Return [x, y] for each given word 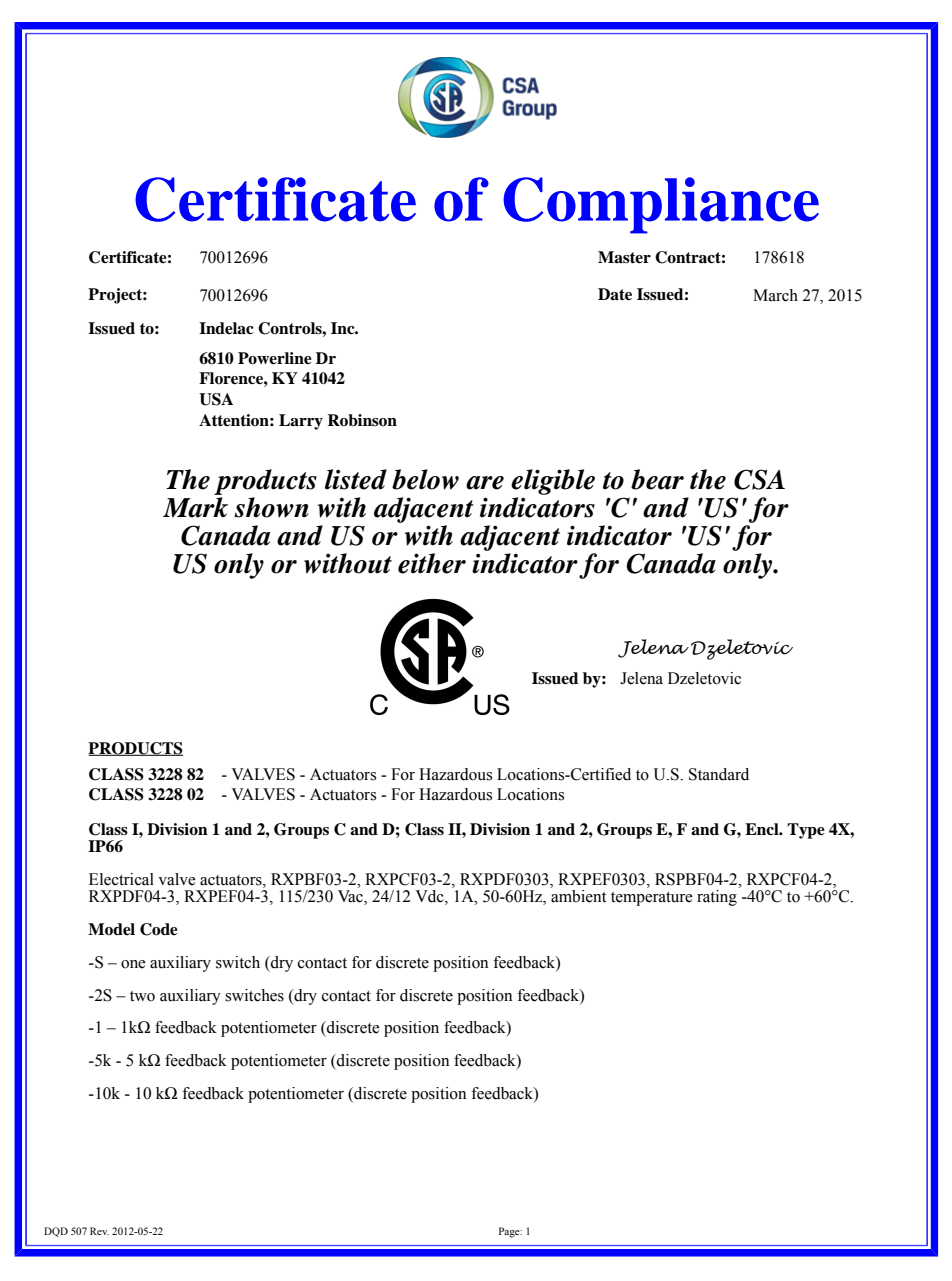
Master [624, 257]
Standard [719, 774]
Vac [351, 897]
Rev [99, 1231]
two [142, 996]
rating [717, 898]
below [425, 479]
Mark [195, 507]
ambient [578, 896]
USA [216, 399]
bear [657, 479]
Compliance [661, 205]
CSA [759, 479]
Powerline [275, 358]
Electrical [121, 879]
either [432, 563]
